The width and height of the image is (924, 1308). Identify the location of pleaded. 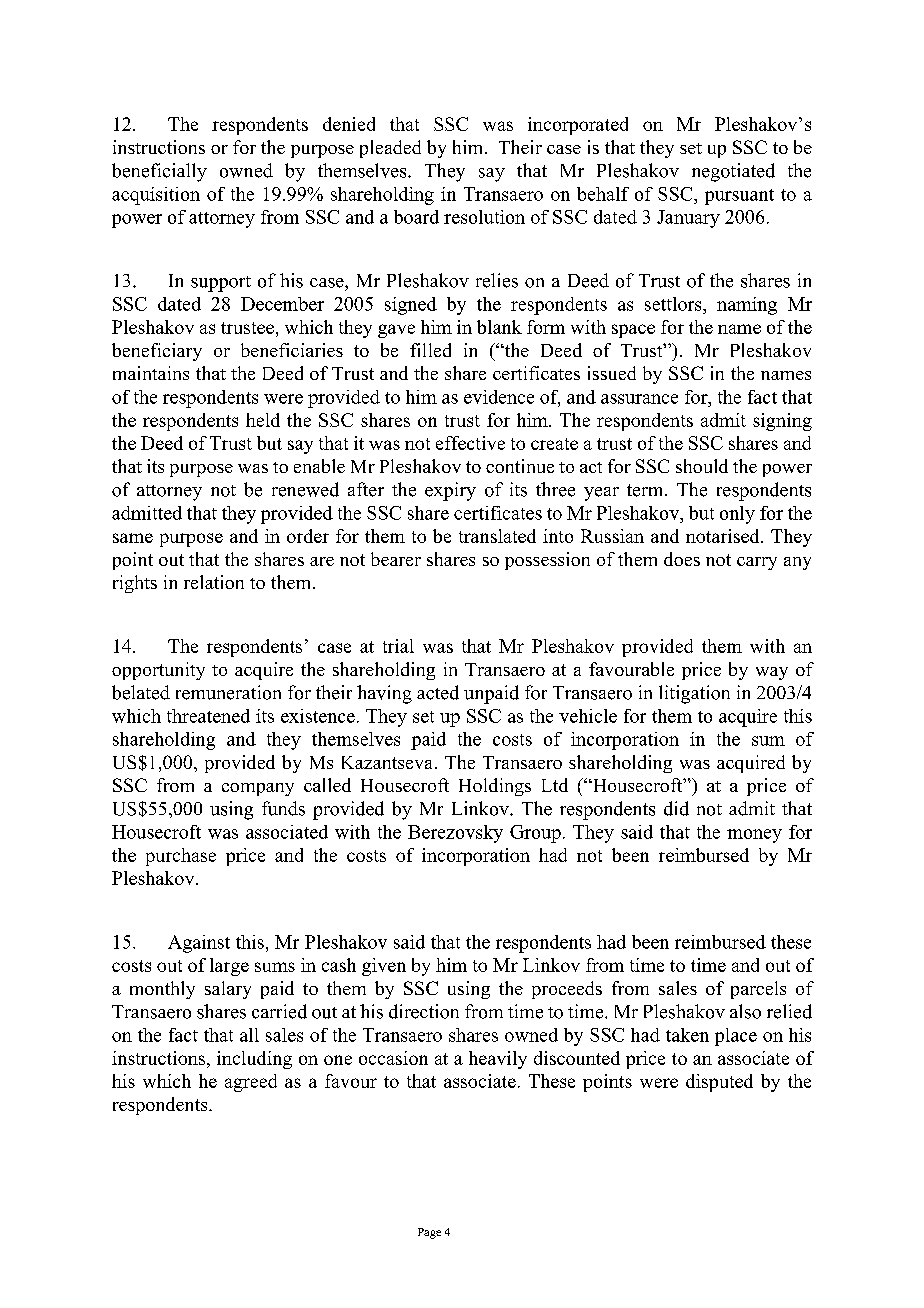
(390, 149).
